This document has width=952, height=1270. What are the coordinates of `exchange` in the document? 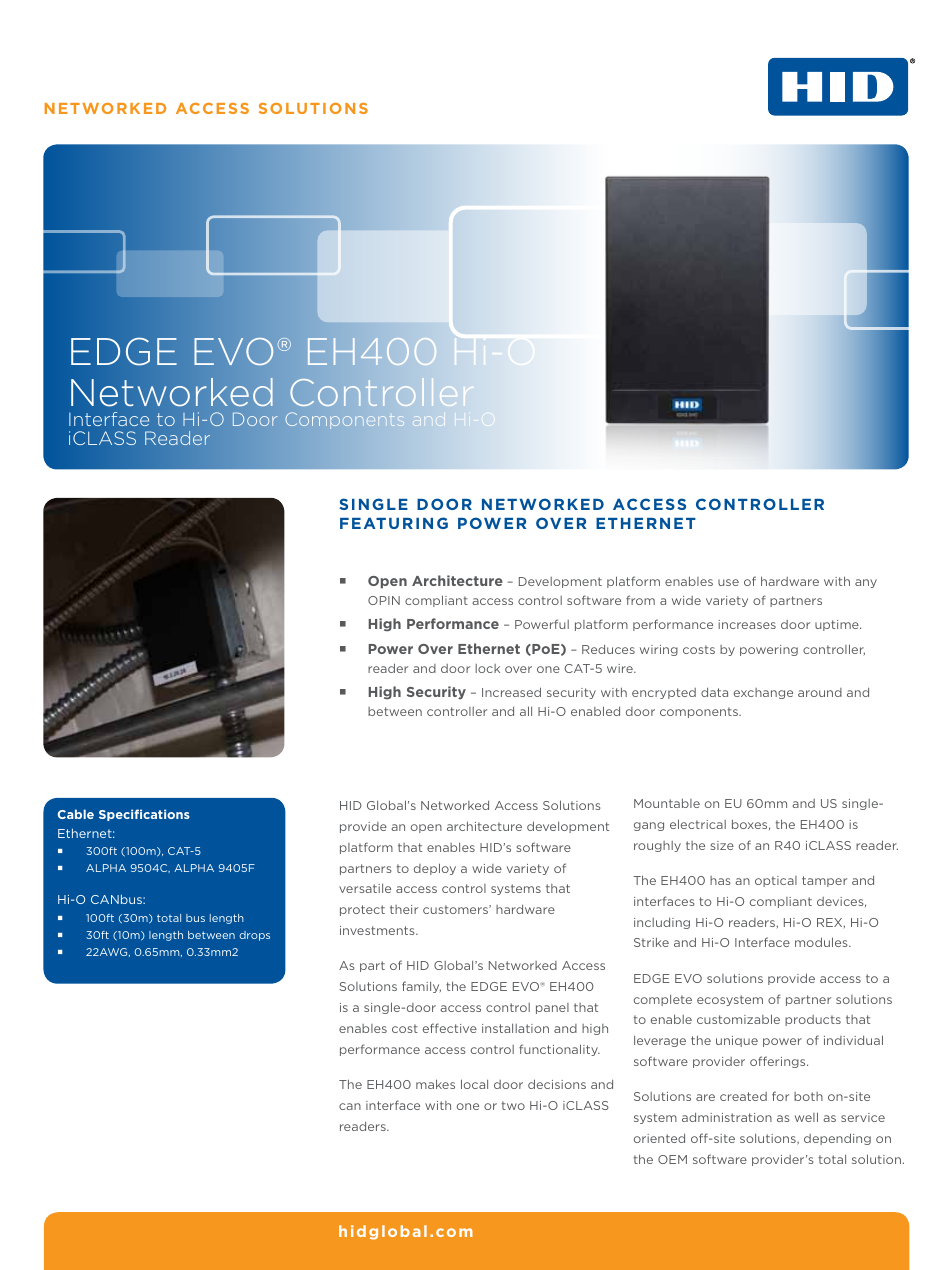 It's located at (763, 693).
